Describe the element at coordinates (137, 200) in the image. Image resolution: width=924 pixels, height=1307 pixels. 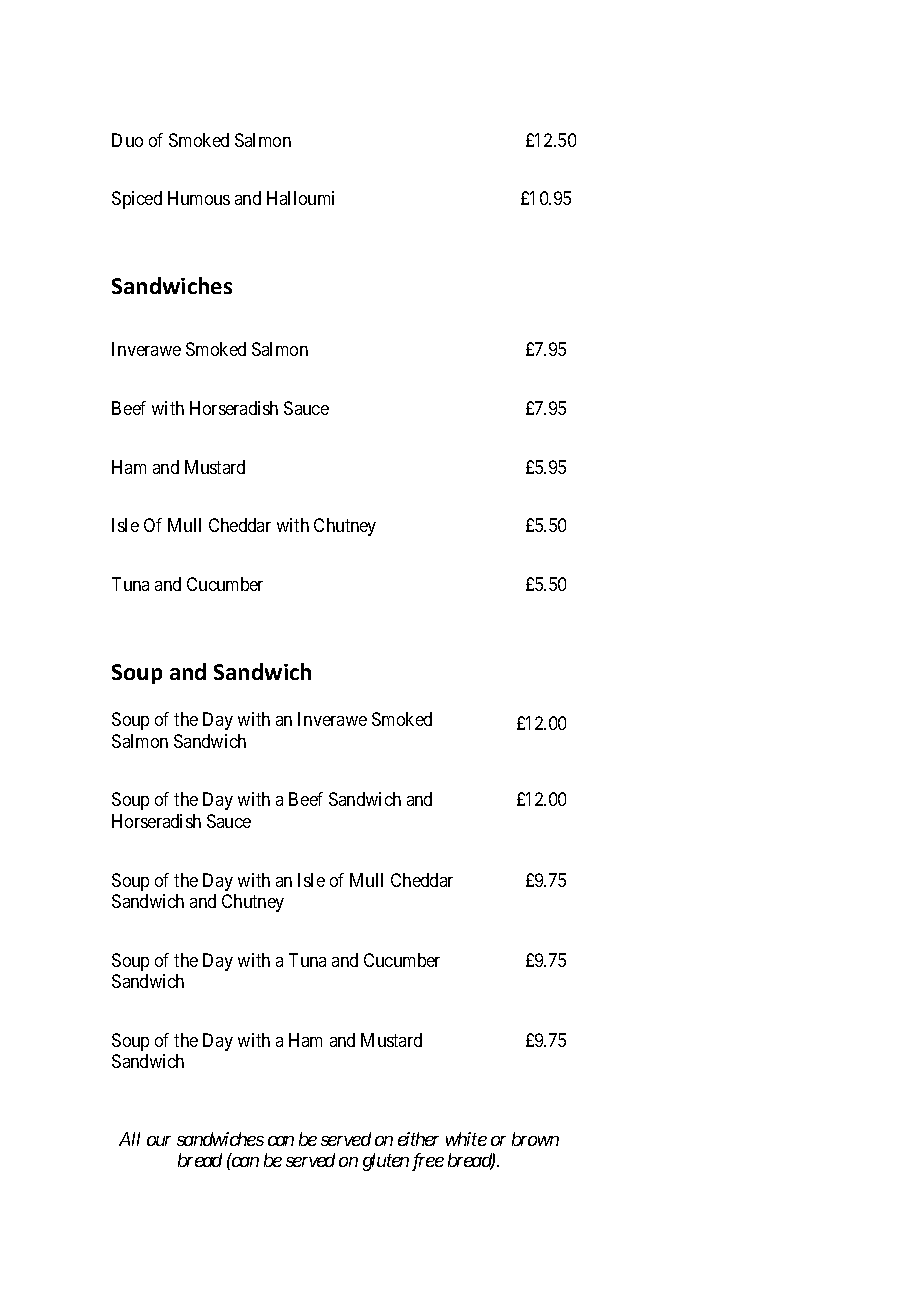
I see `Spiced` at that location.
